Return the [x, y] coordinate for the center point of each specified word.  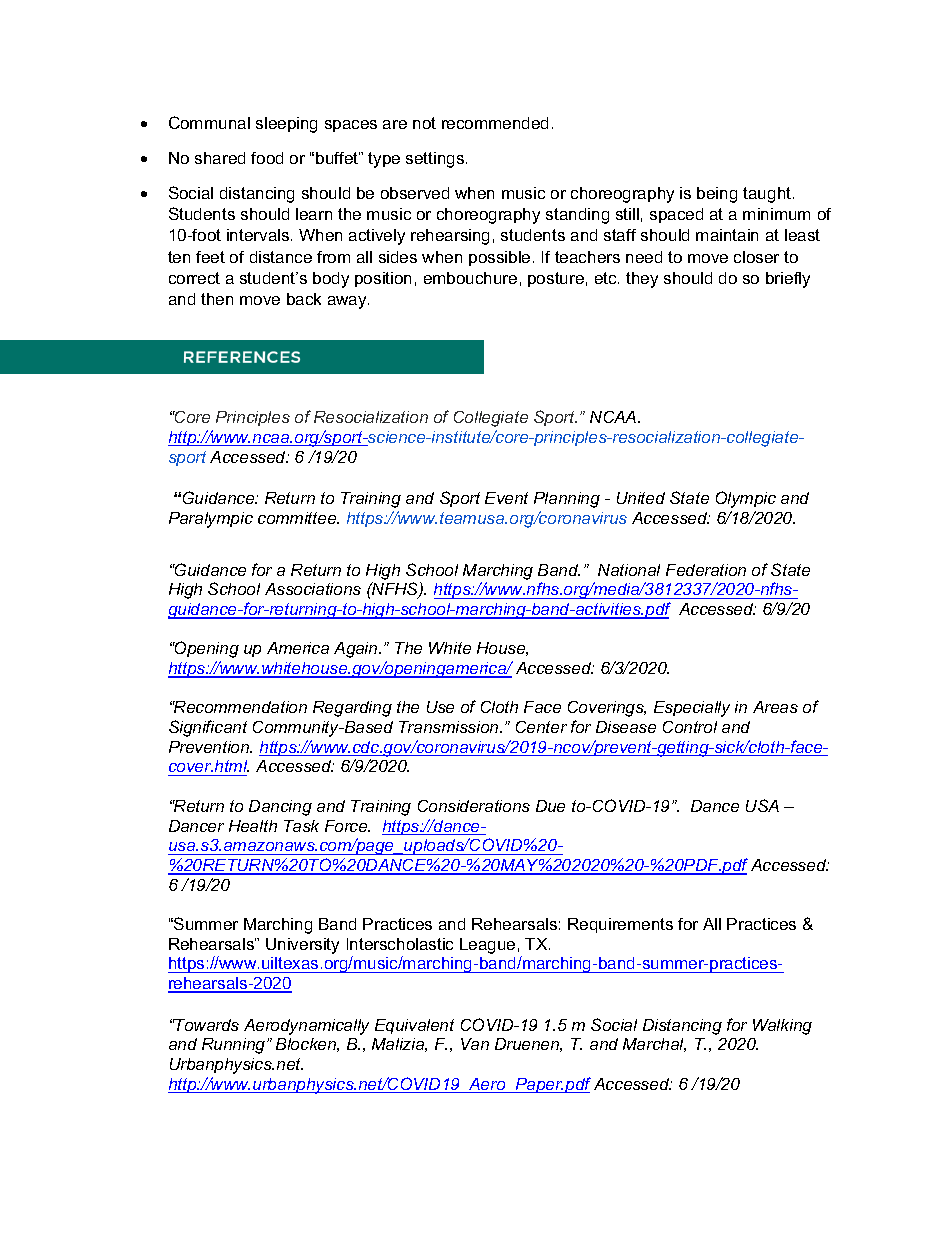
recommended [495, 123]
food [267, 158]
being [717, 195]
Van [475, 1044]
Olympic [746, 499]
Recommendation [240, 707]
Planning [567, 500]
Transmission [450, 727]
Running [235, 1046]
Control [690, 727]
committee [298, 518]
